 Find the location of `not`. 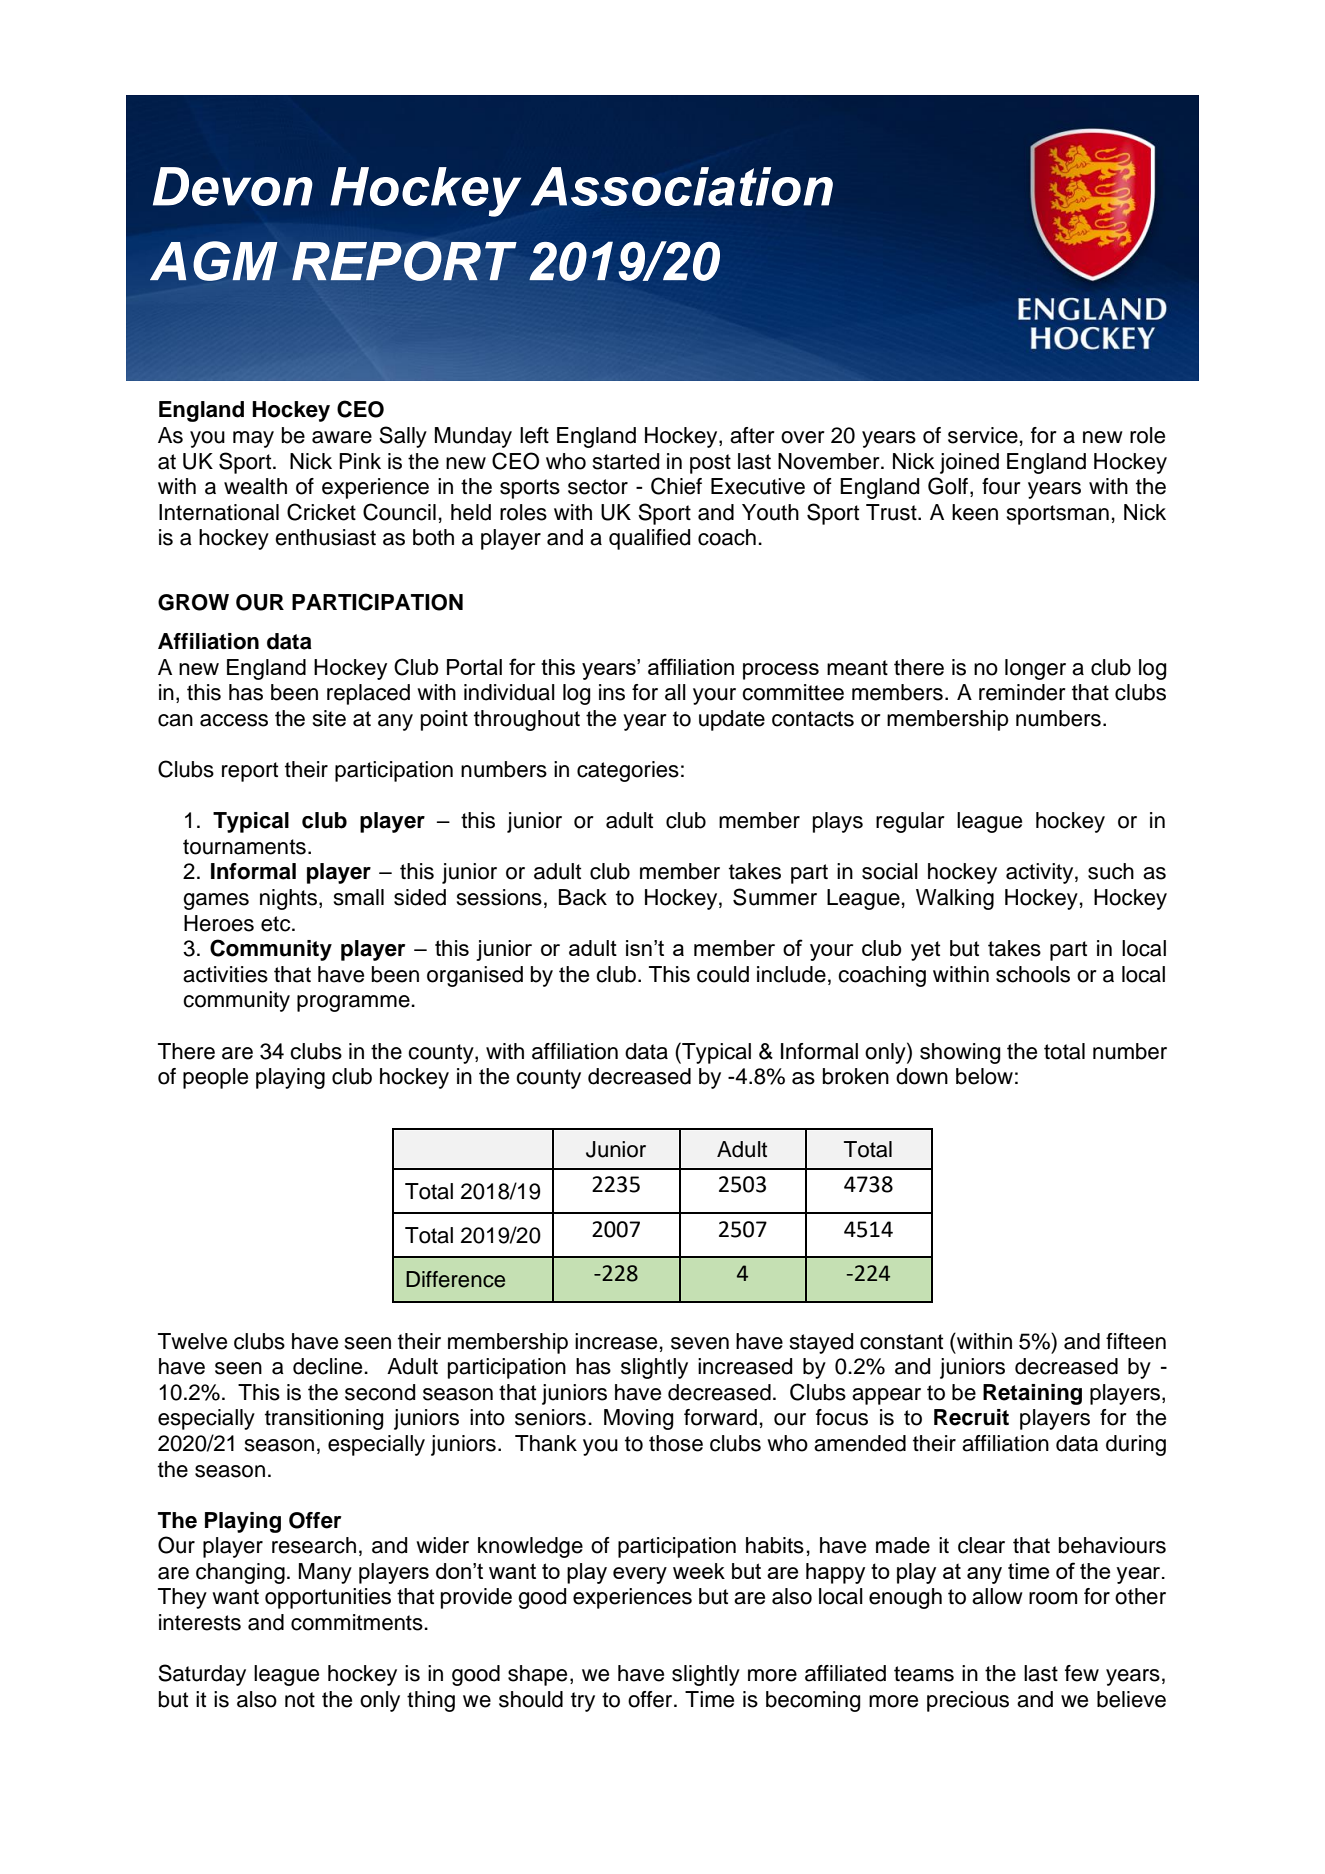

not is located at coordinates (300, 1700).
